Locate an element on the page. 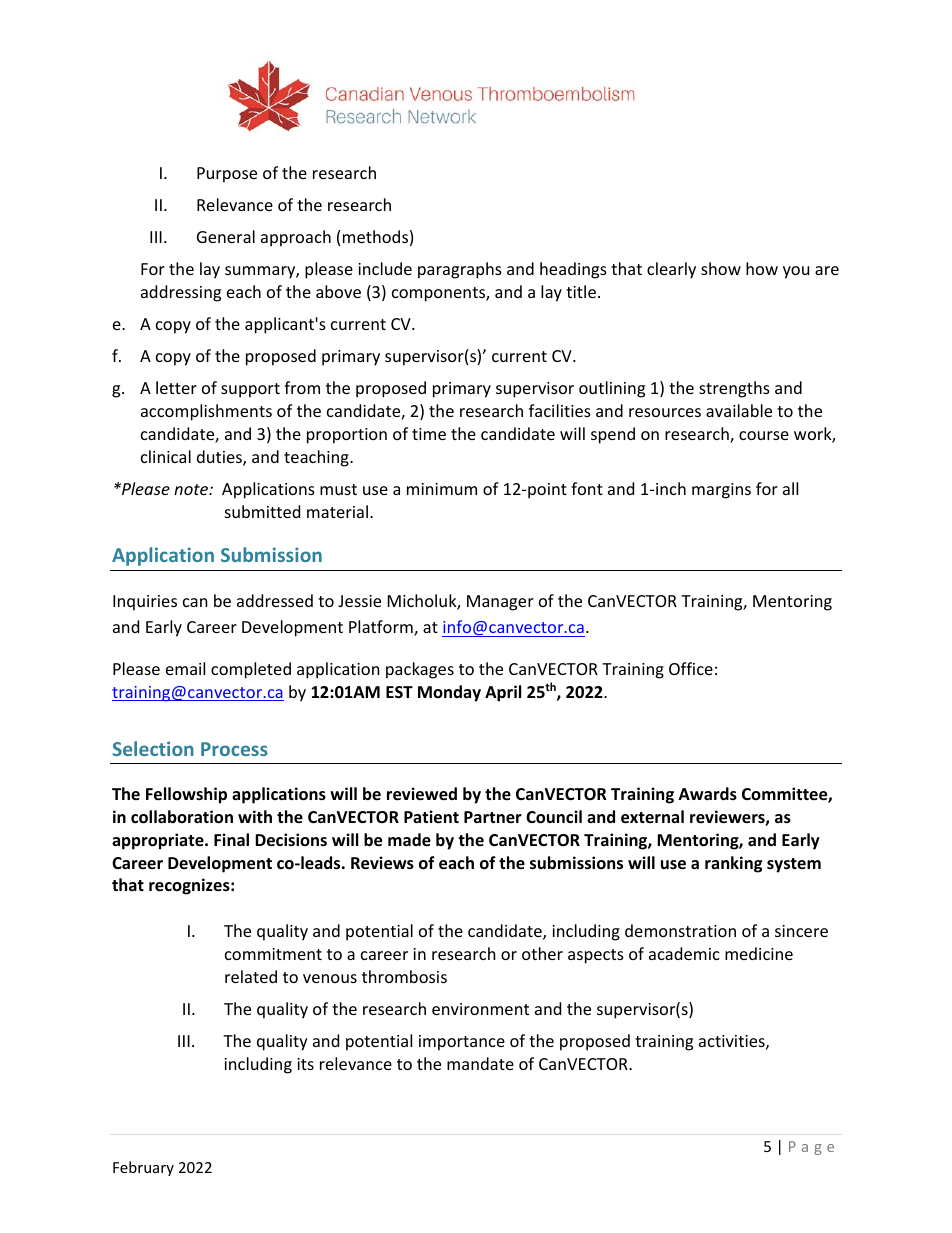 The image size is (952, 1233). Purpose is located at coordinates (227, 175).
